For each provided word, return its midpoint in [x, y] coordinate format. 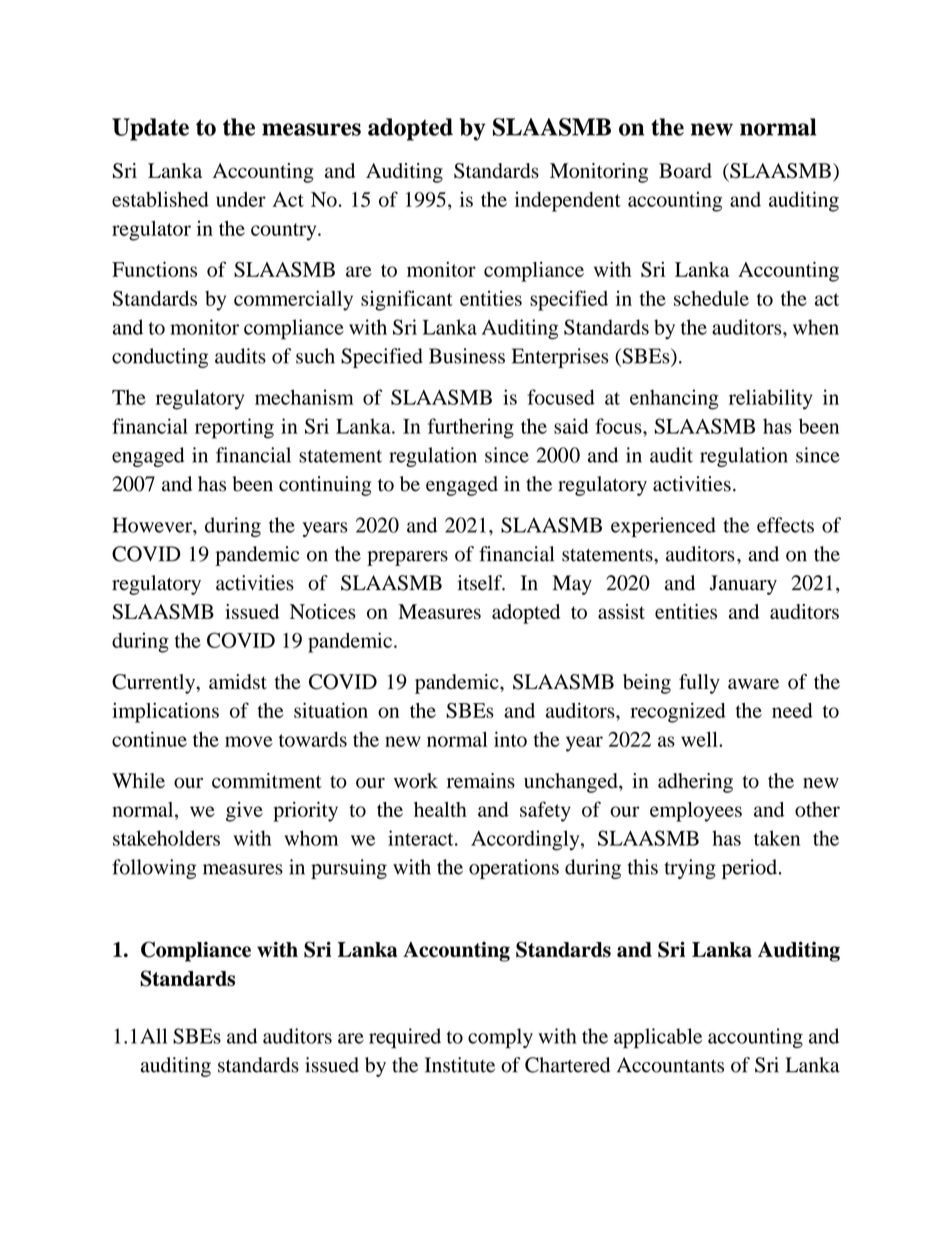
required [405, 1038]
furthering [471, 428]
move [249, 741]
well [700, 739]
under [241, 199]
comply [500, 1038]
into [510, 739]
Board [685, 171]
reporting [234, 428]
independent [568, 202]
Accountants [670, 1065]
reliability [771, 399]
